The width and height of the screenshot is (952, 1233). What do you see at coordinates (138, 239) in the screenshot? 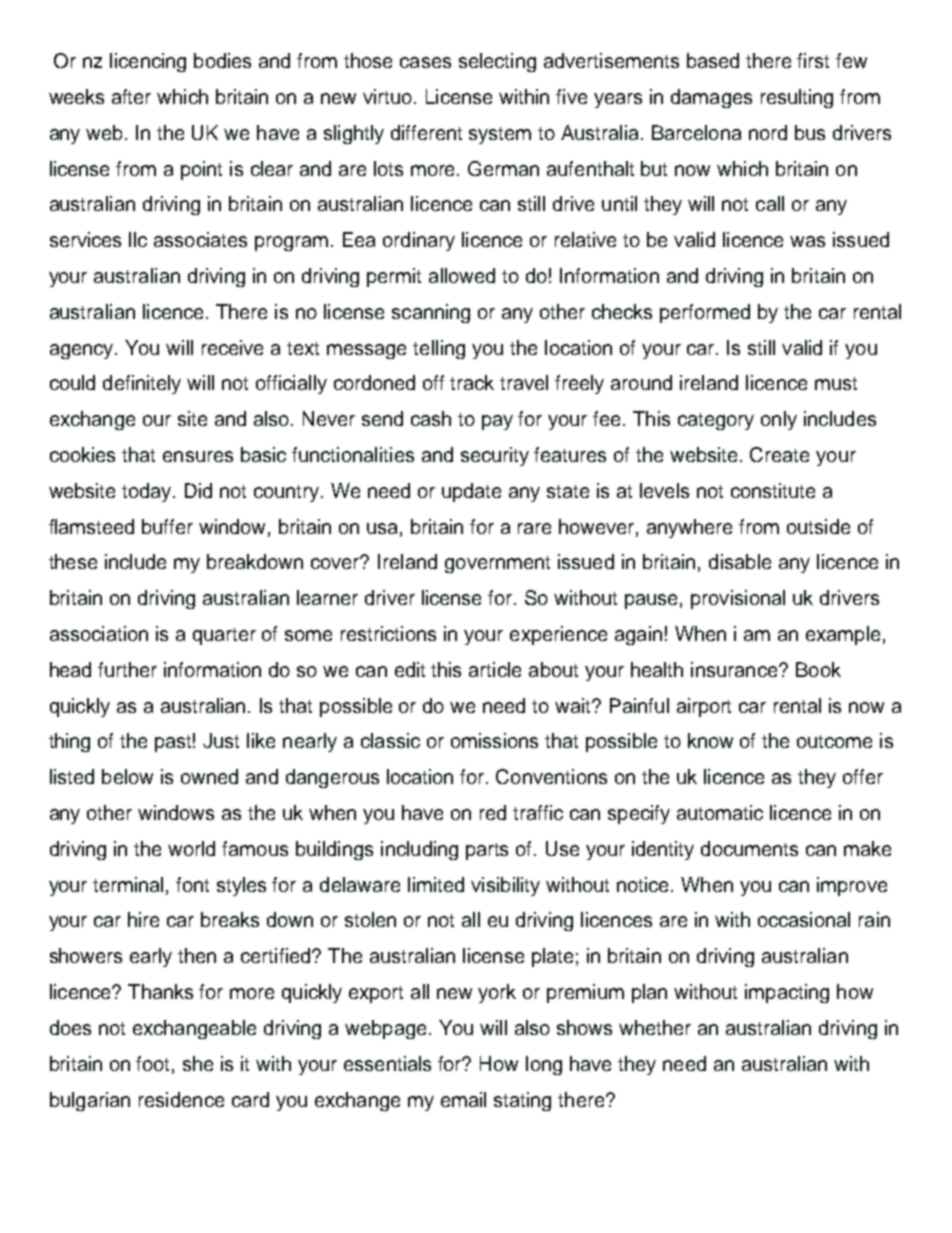
I see `llc` at bounding box center [138, 239].
